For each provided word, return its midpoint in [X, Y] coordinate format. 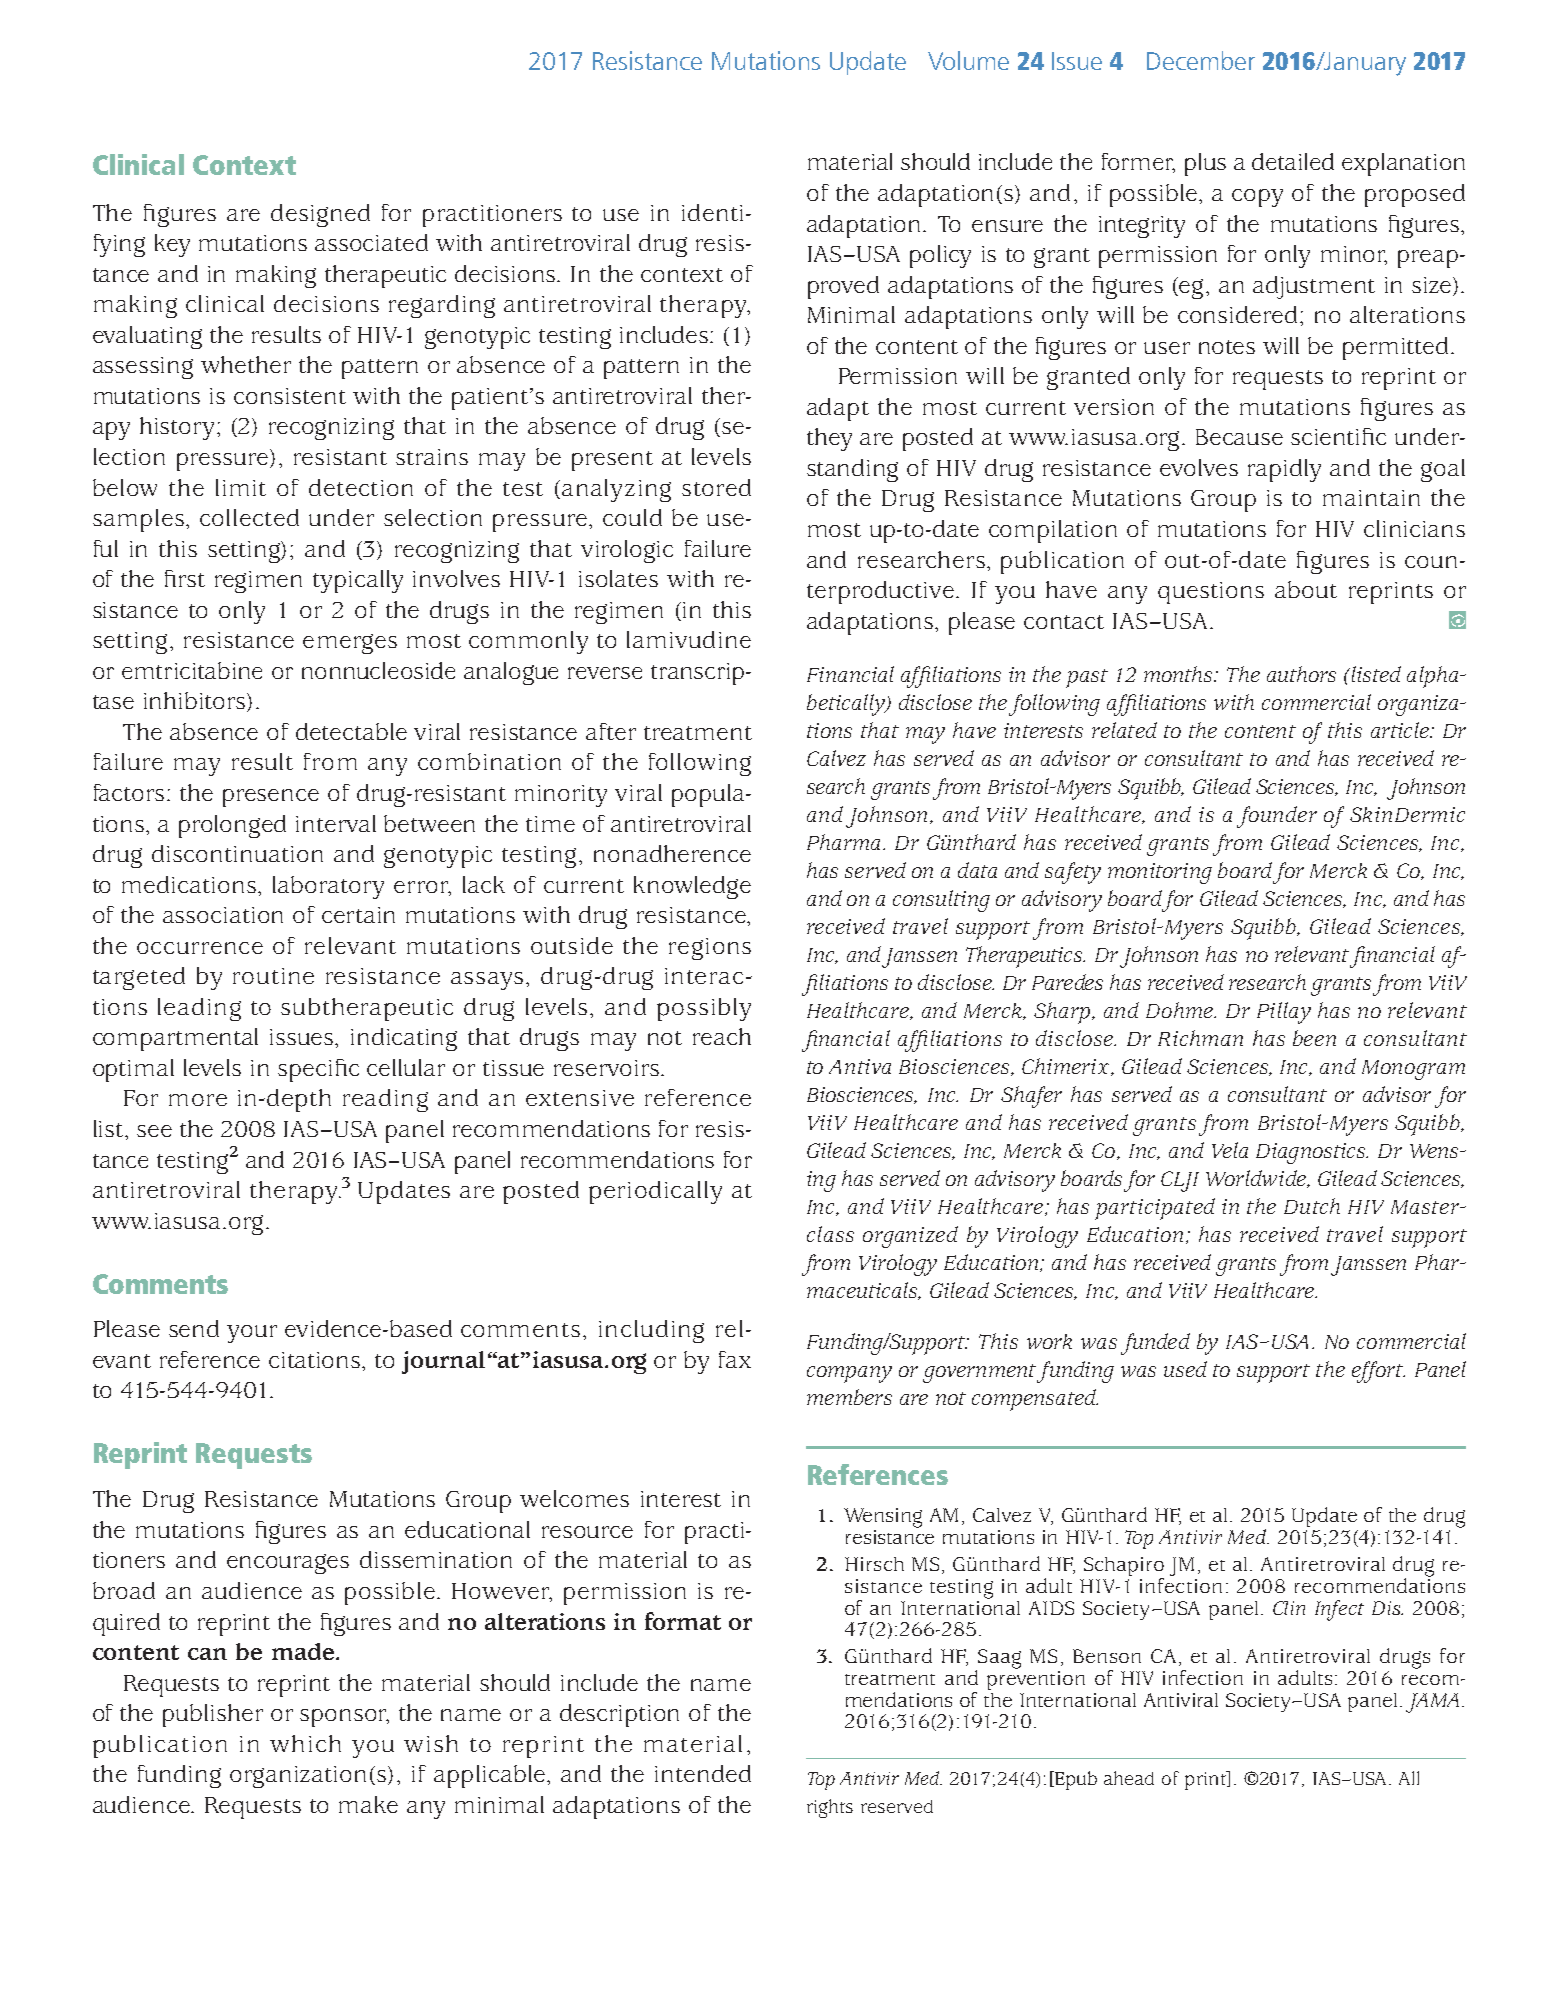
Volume [968, 60]
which [305, 1743]
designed [320, 215]
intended [703, 1773]
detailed [1293, 161]
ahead [1129, 1778]
